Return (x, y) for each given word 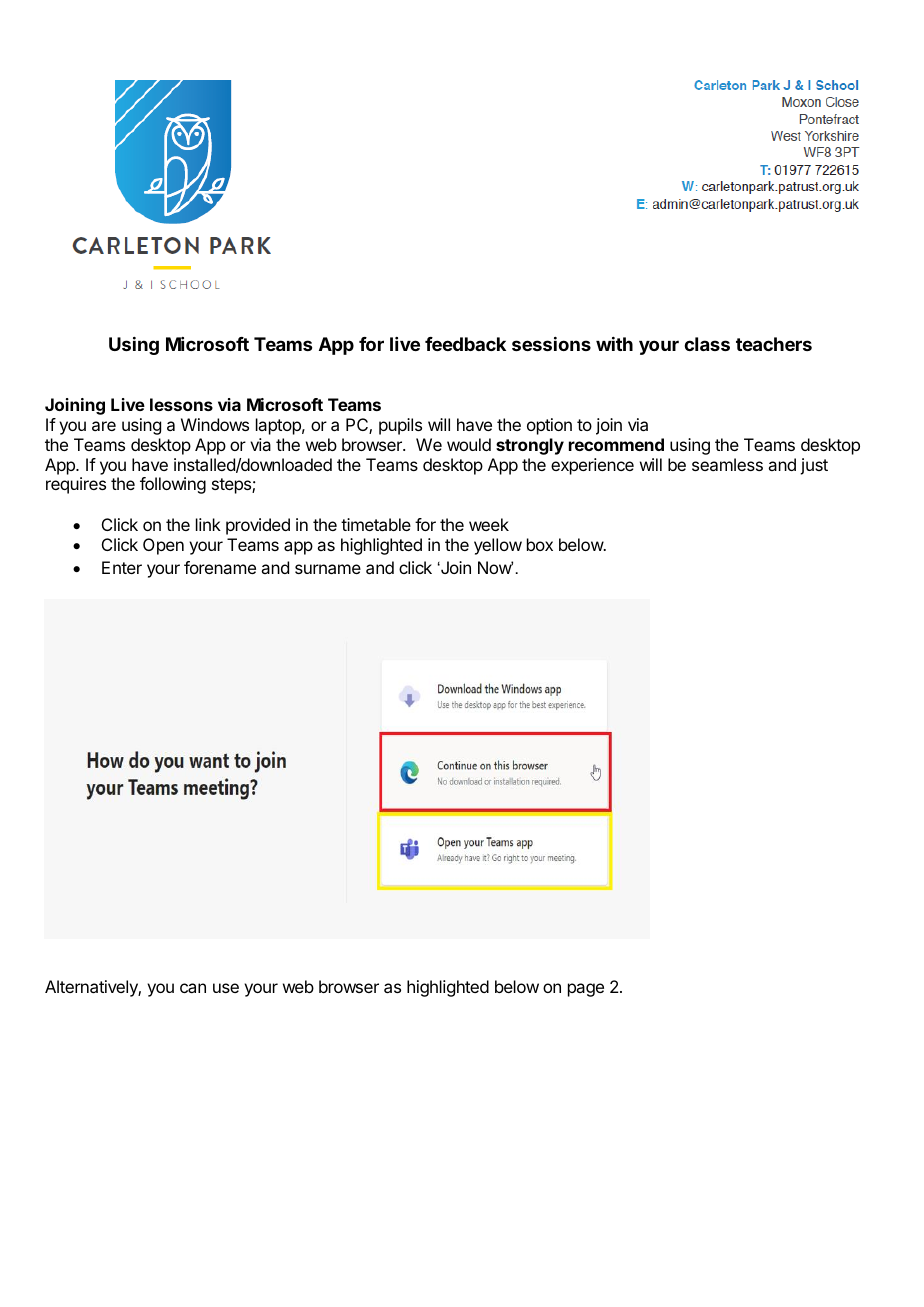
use (226, 988)
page (586, 990)
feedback (465, 344)
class (707, 344)
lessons (181, 404)
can (193, 988)
